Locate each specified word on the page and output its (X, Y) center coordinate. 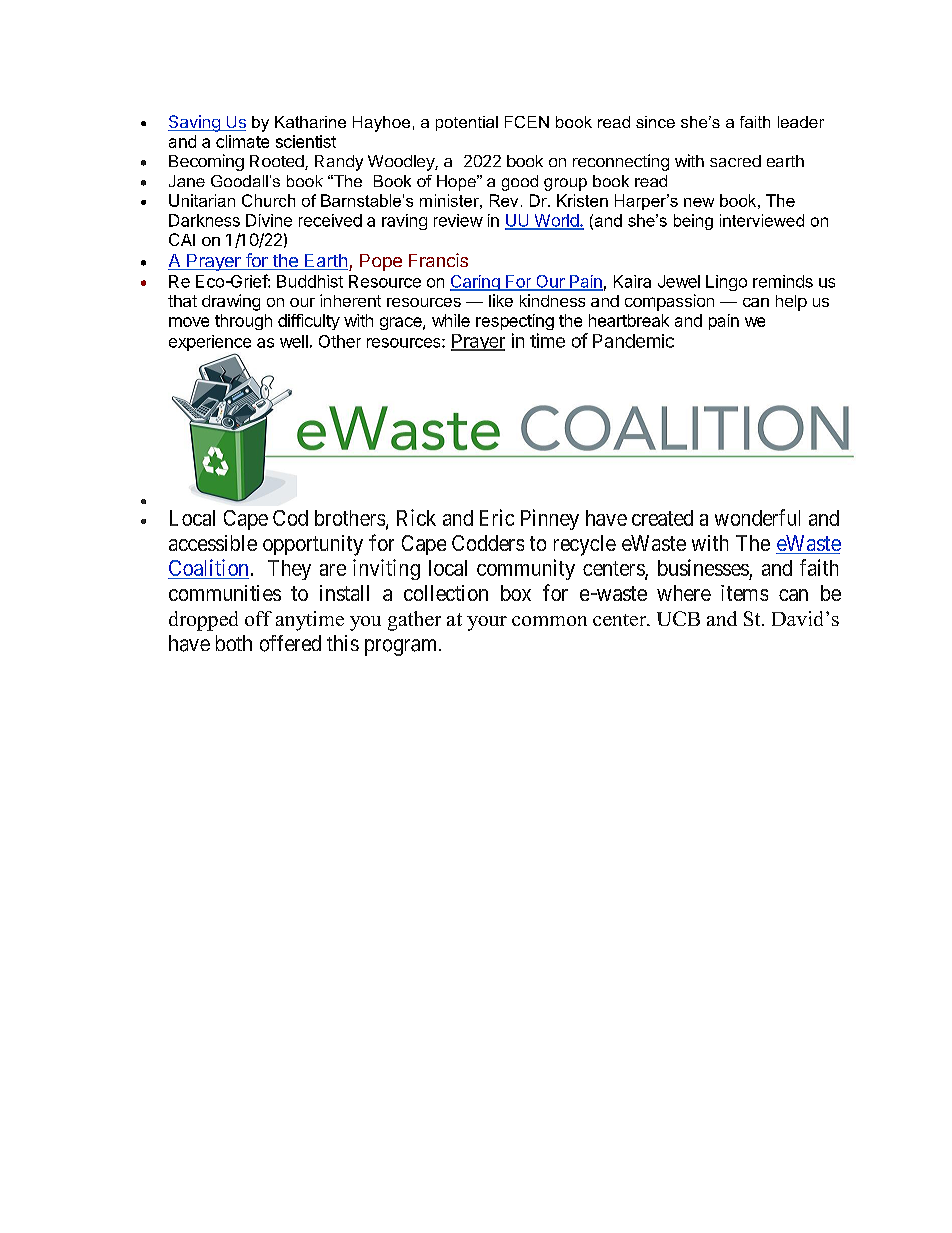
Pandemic (633, 341)
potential (467, 123)
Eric (497, 517)
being (693, 222)
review (458, 220)
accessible (213, 543)
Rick (416, 517)
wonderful (757, 517)
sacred (735, 161)
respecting (515, 322)
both (234, 643)
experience (210, 344)
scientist (306, 141)
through (243, 322)
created (662, 518)
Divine (269, 220)
